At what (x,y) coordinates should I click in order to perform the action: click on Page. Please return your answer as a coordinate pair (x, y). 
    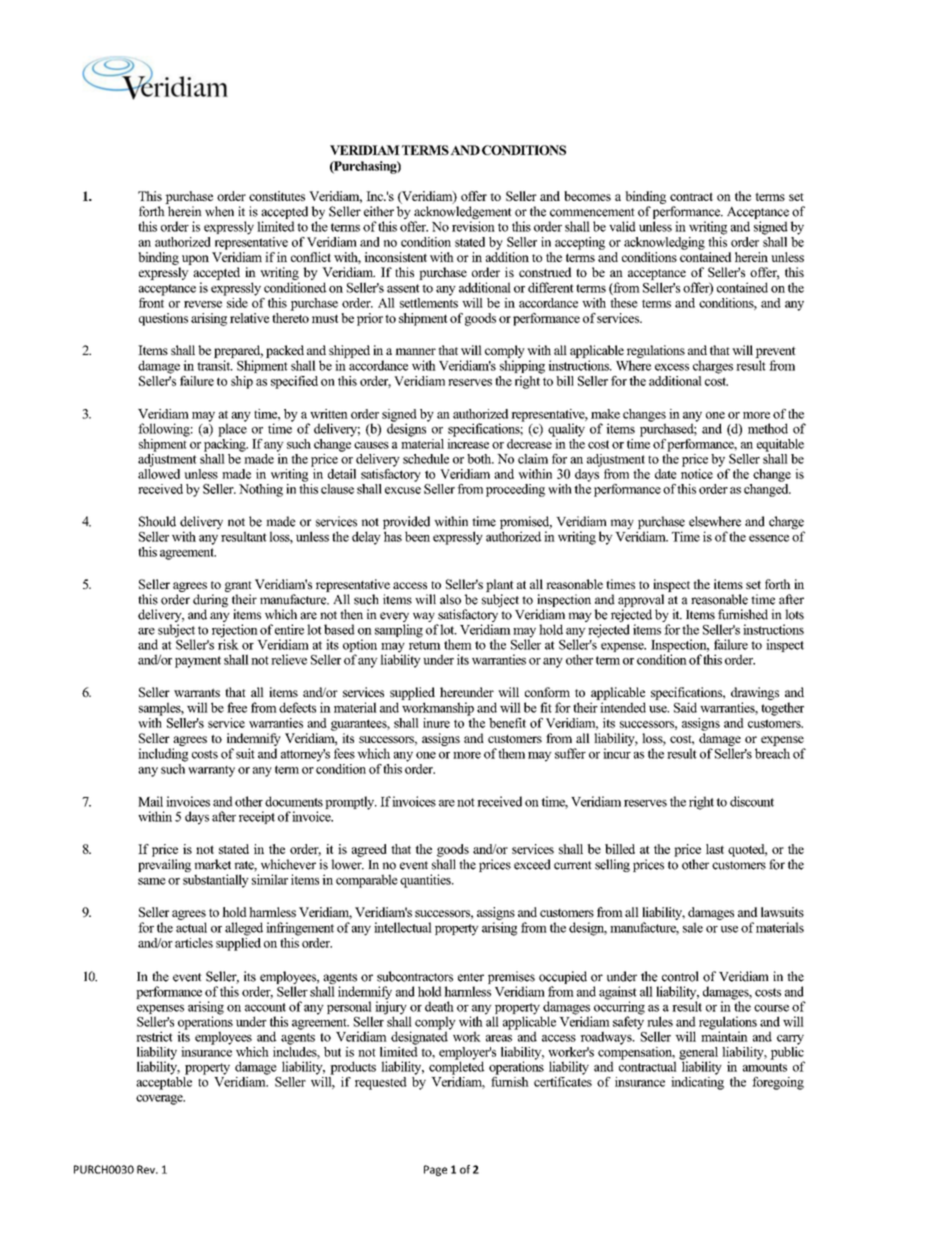
    Looking at the image, I should click on (435, 1170).
